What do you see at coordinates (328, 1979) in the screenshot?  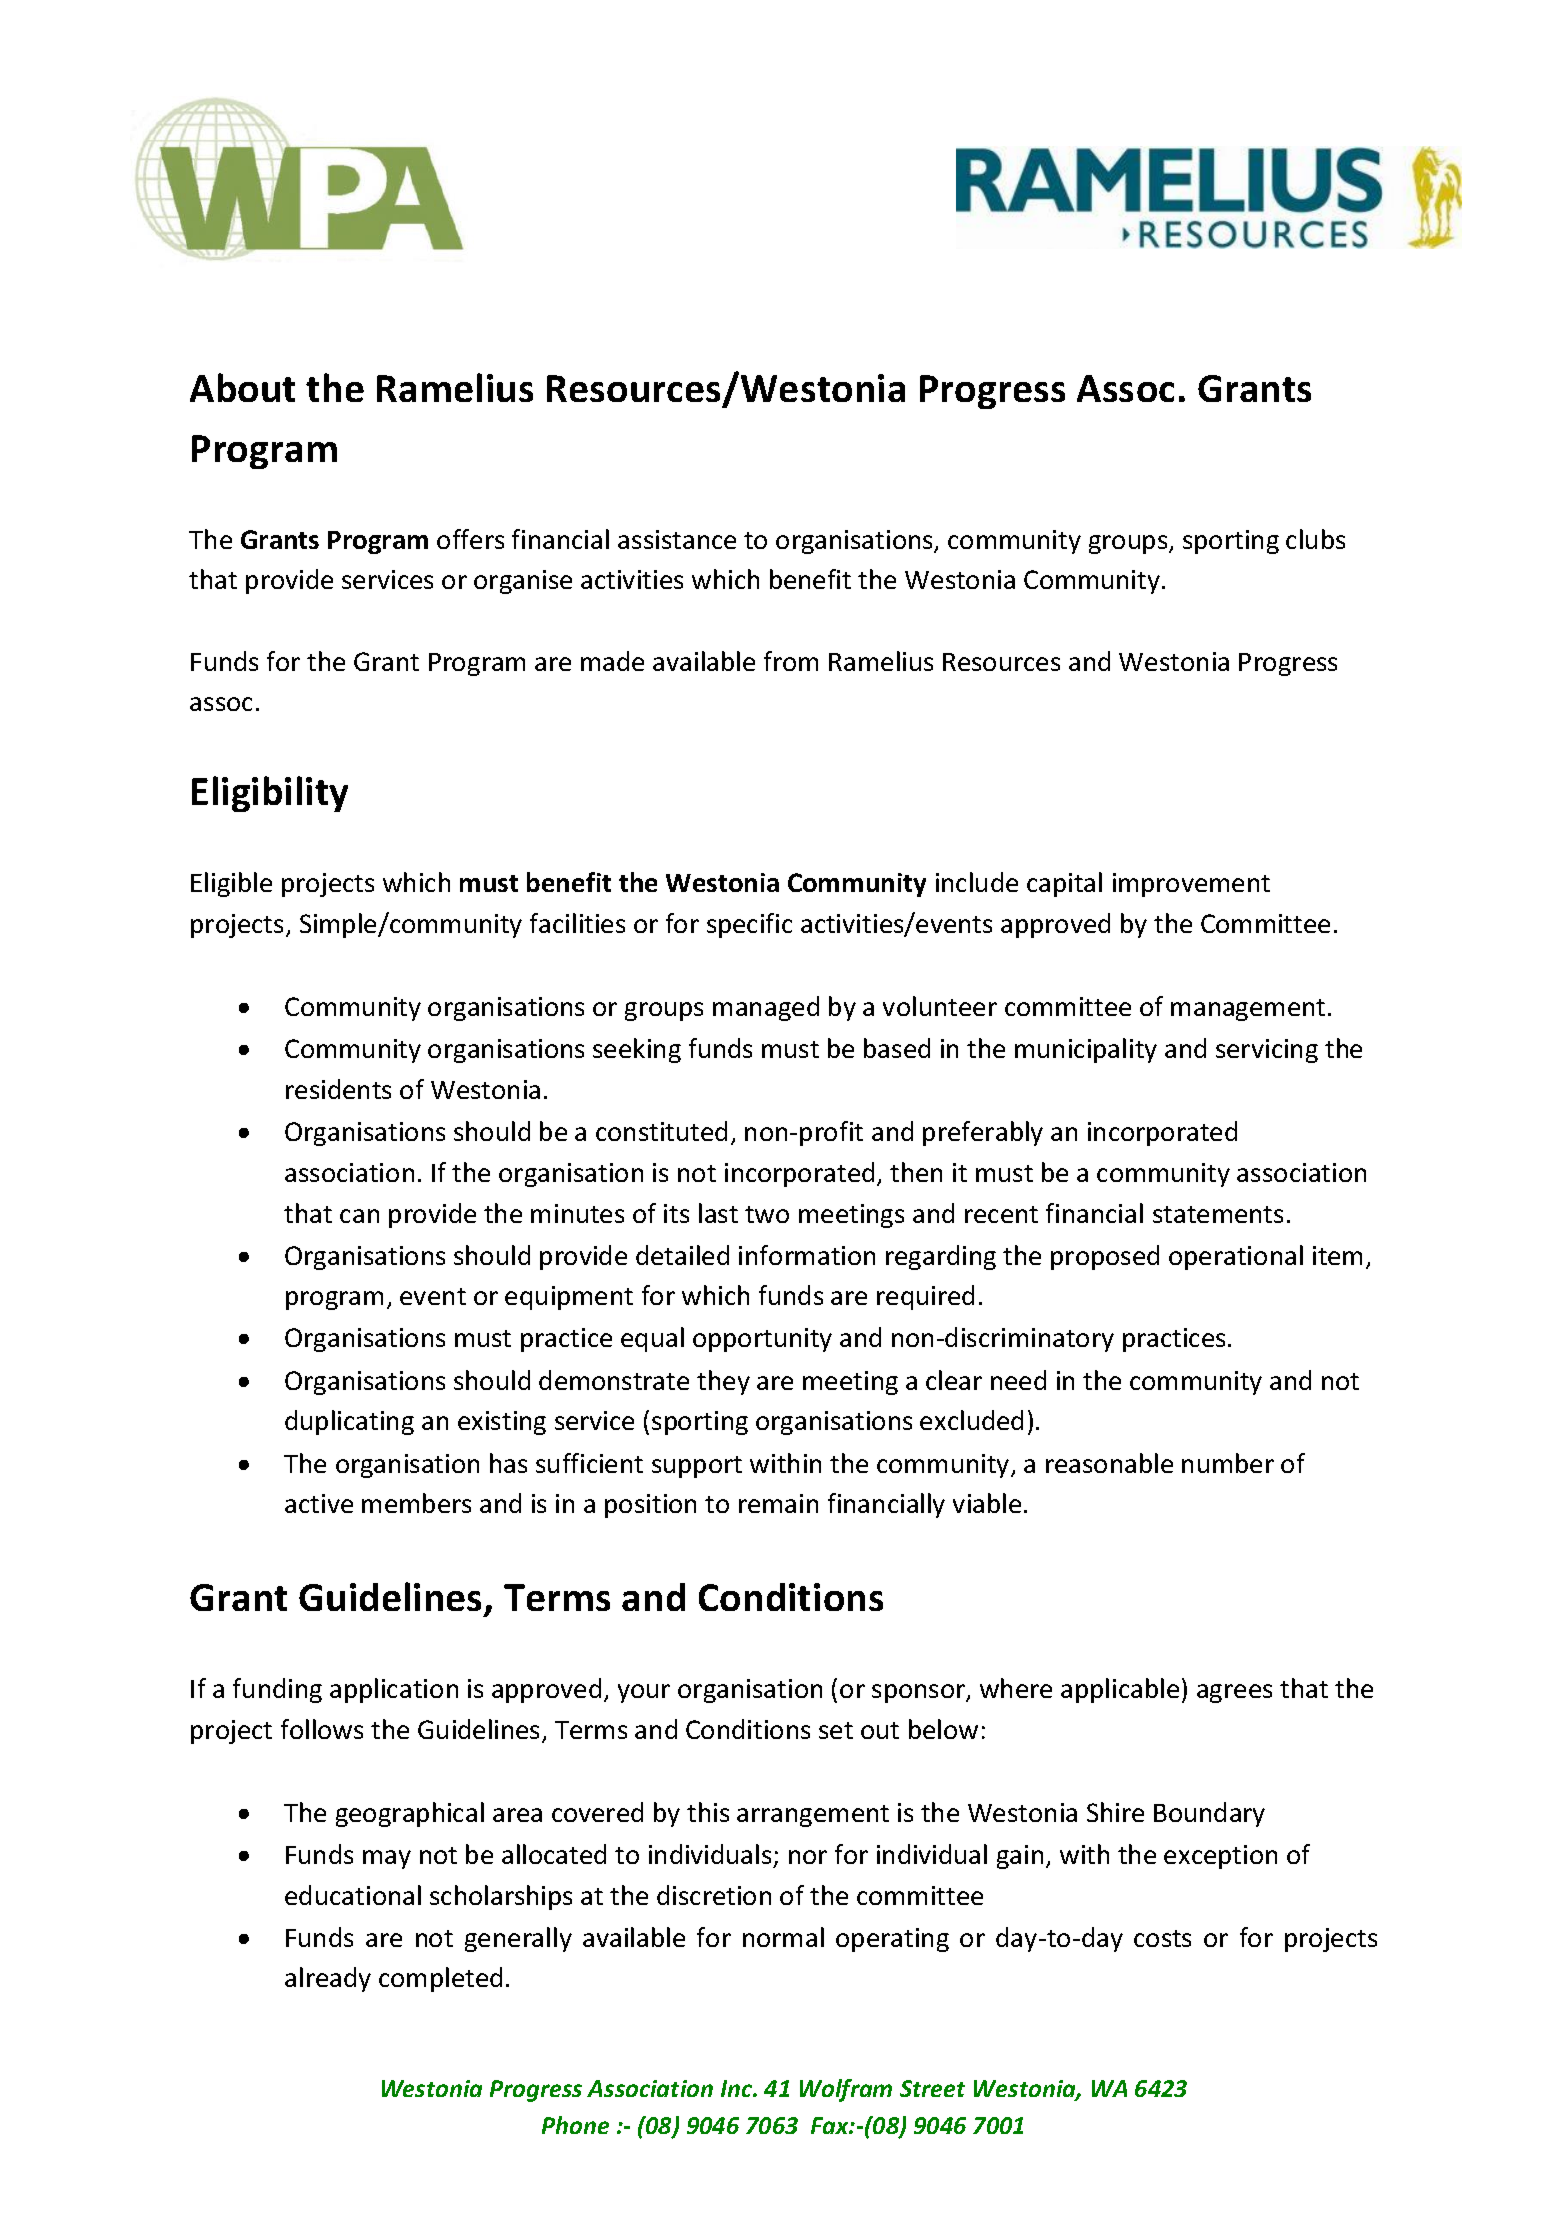 I see `already` at bounding box center [328, 1979].
